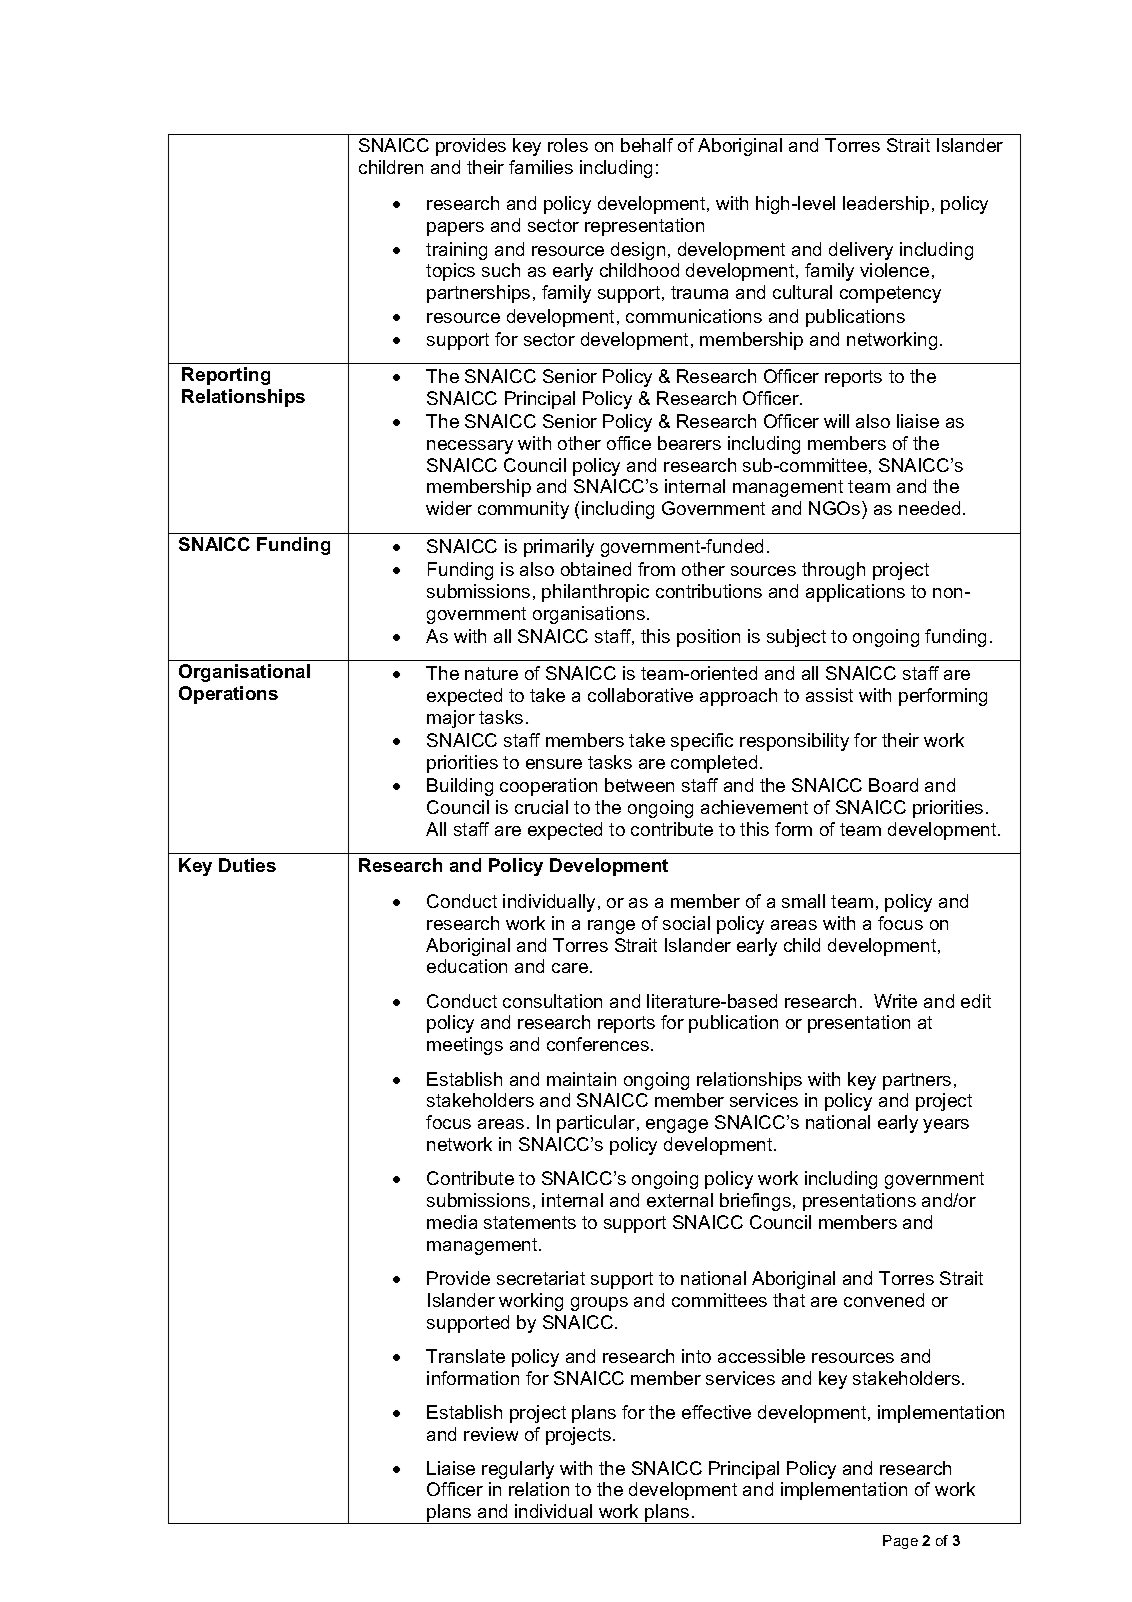  What do you see at coordinates (452, 1222) in the document?
I see `media` at bounding box center [452, 1222].
